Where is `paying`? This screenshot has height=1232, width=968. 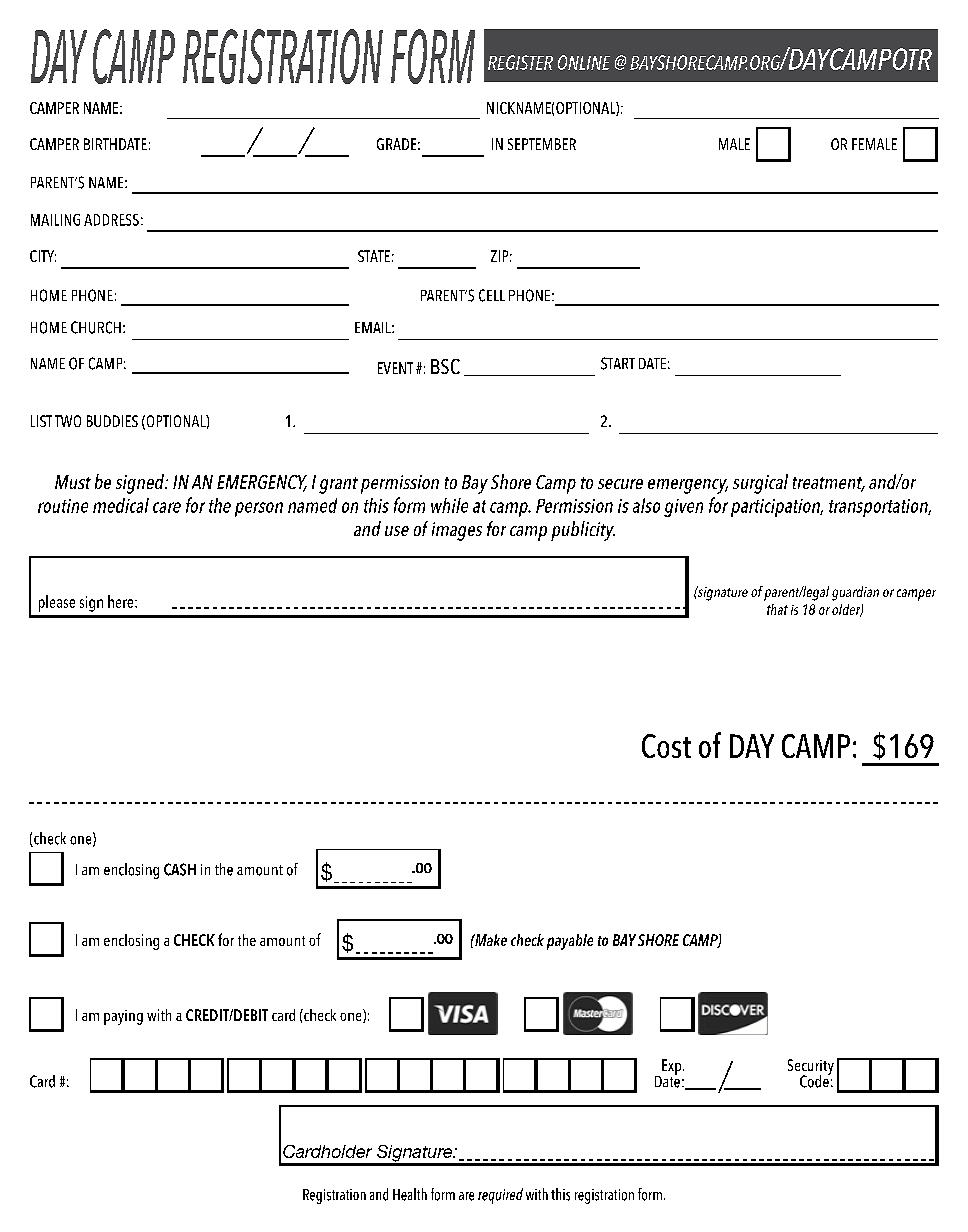 paying is located at coordinates (123, 1017).
